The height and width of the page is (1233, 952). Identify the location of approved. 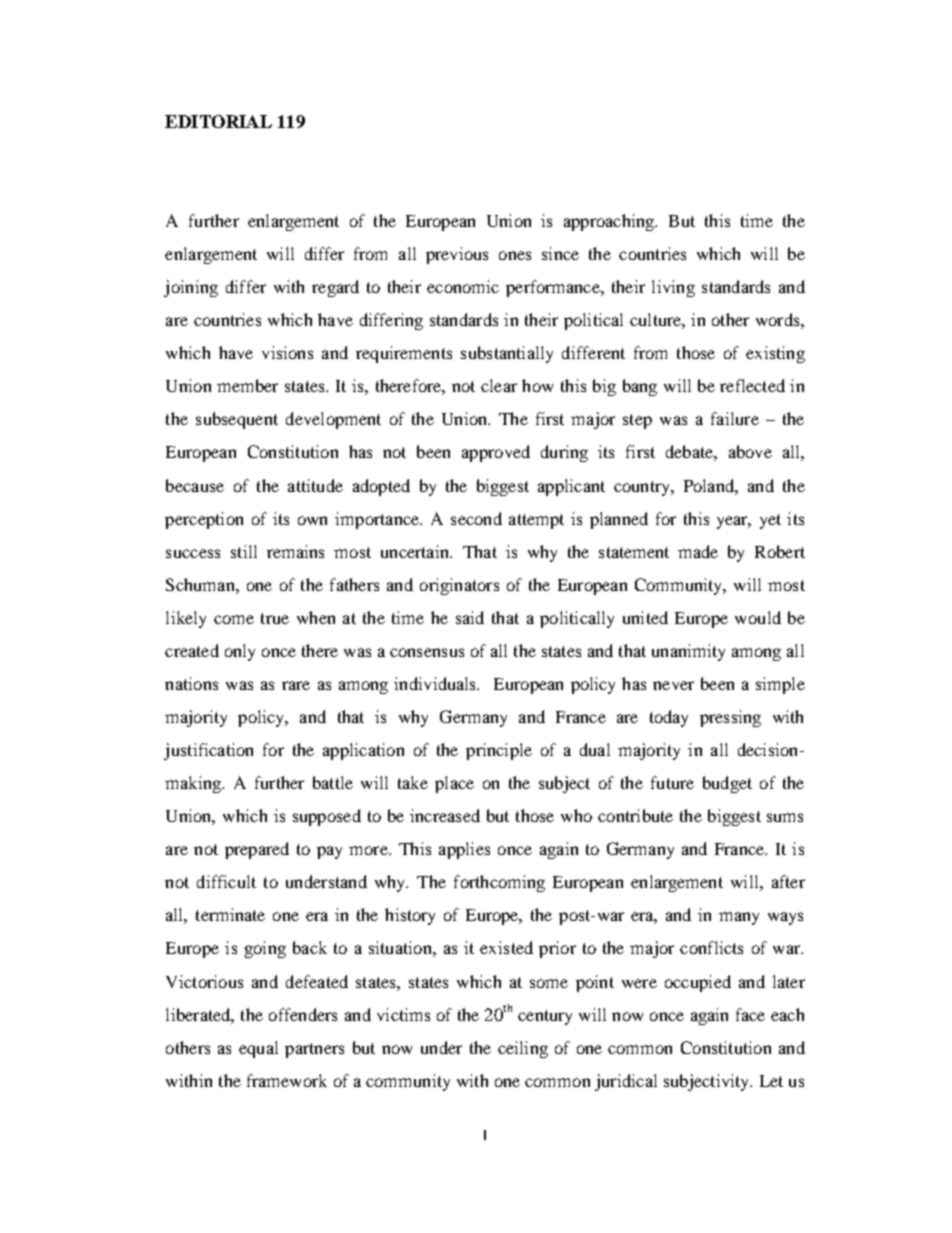
(496, 453).
